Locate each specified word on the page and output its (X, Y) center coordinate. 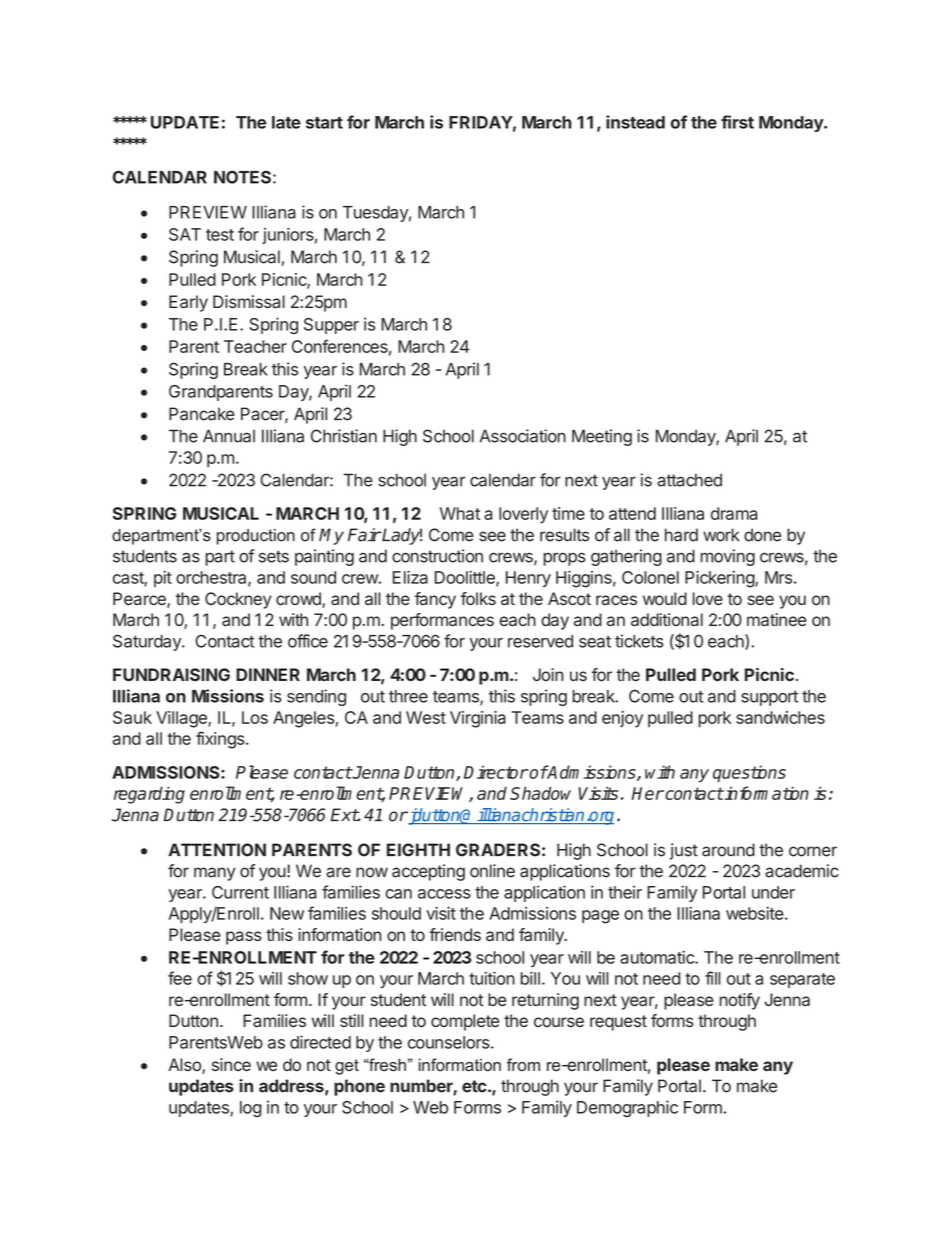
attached (689, 480)
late (286, 122)
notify (739, 1001)
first (737, 122)
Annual (229, 436)
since (231, 1065)
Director (496, 772)
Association (523, 436)
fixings (220, 740)
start (324, 123)
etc (474, 1086)
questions (749, 774)
